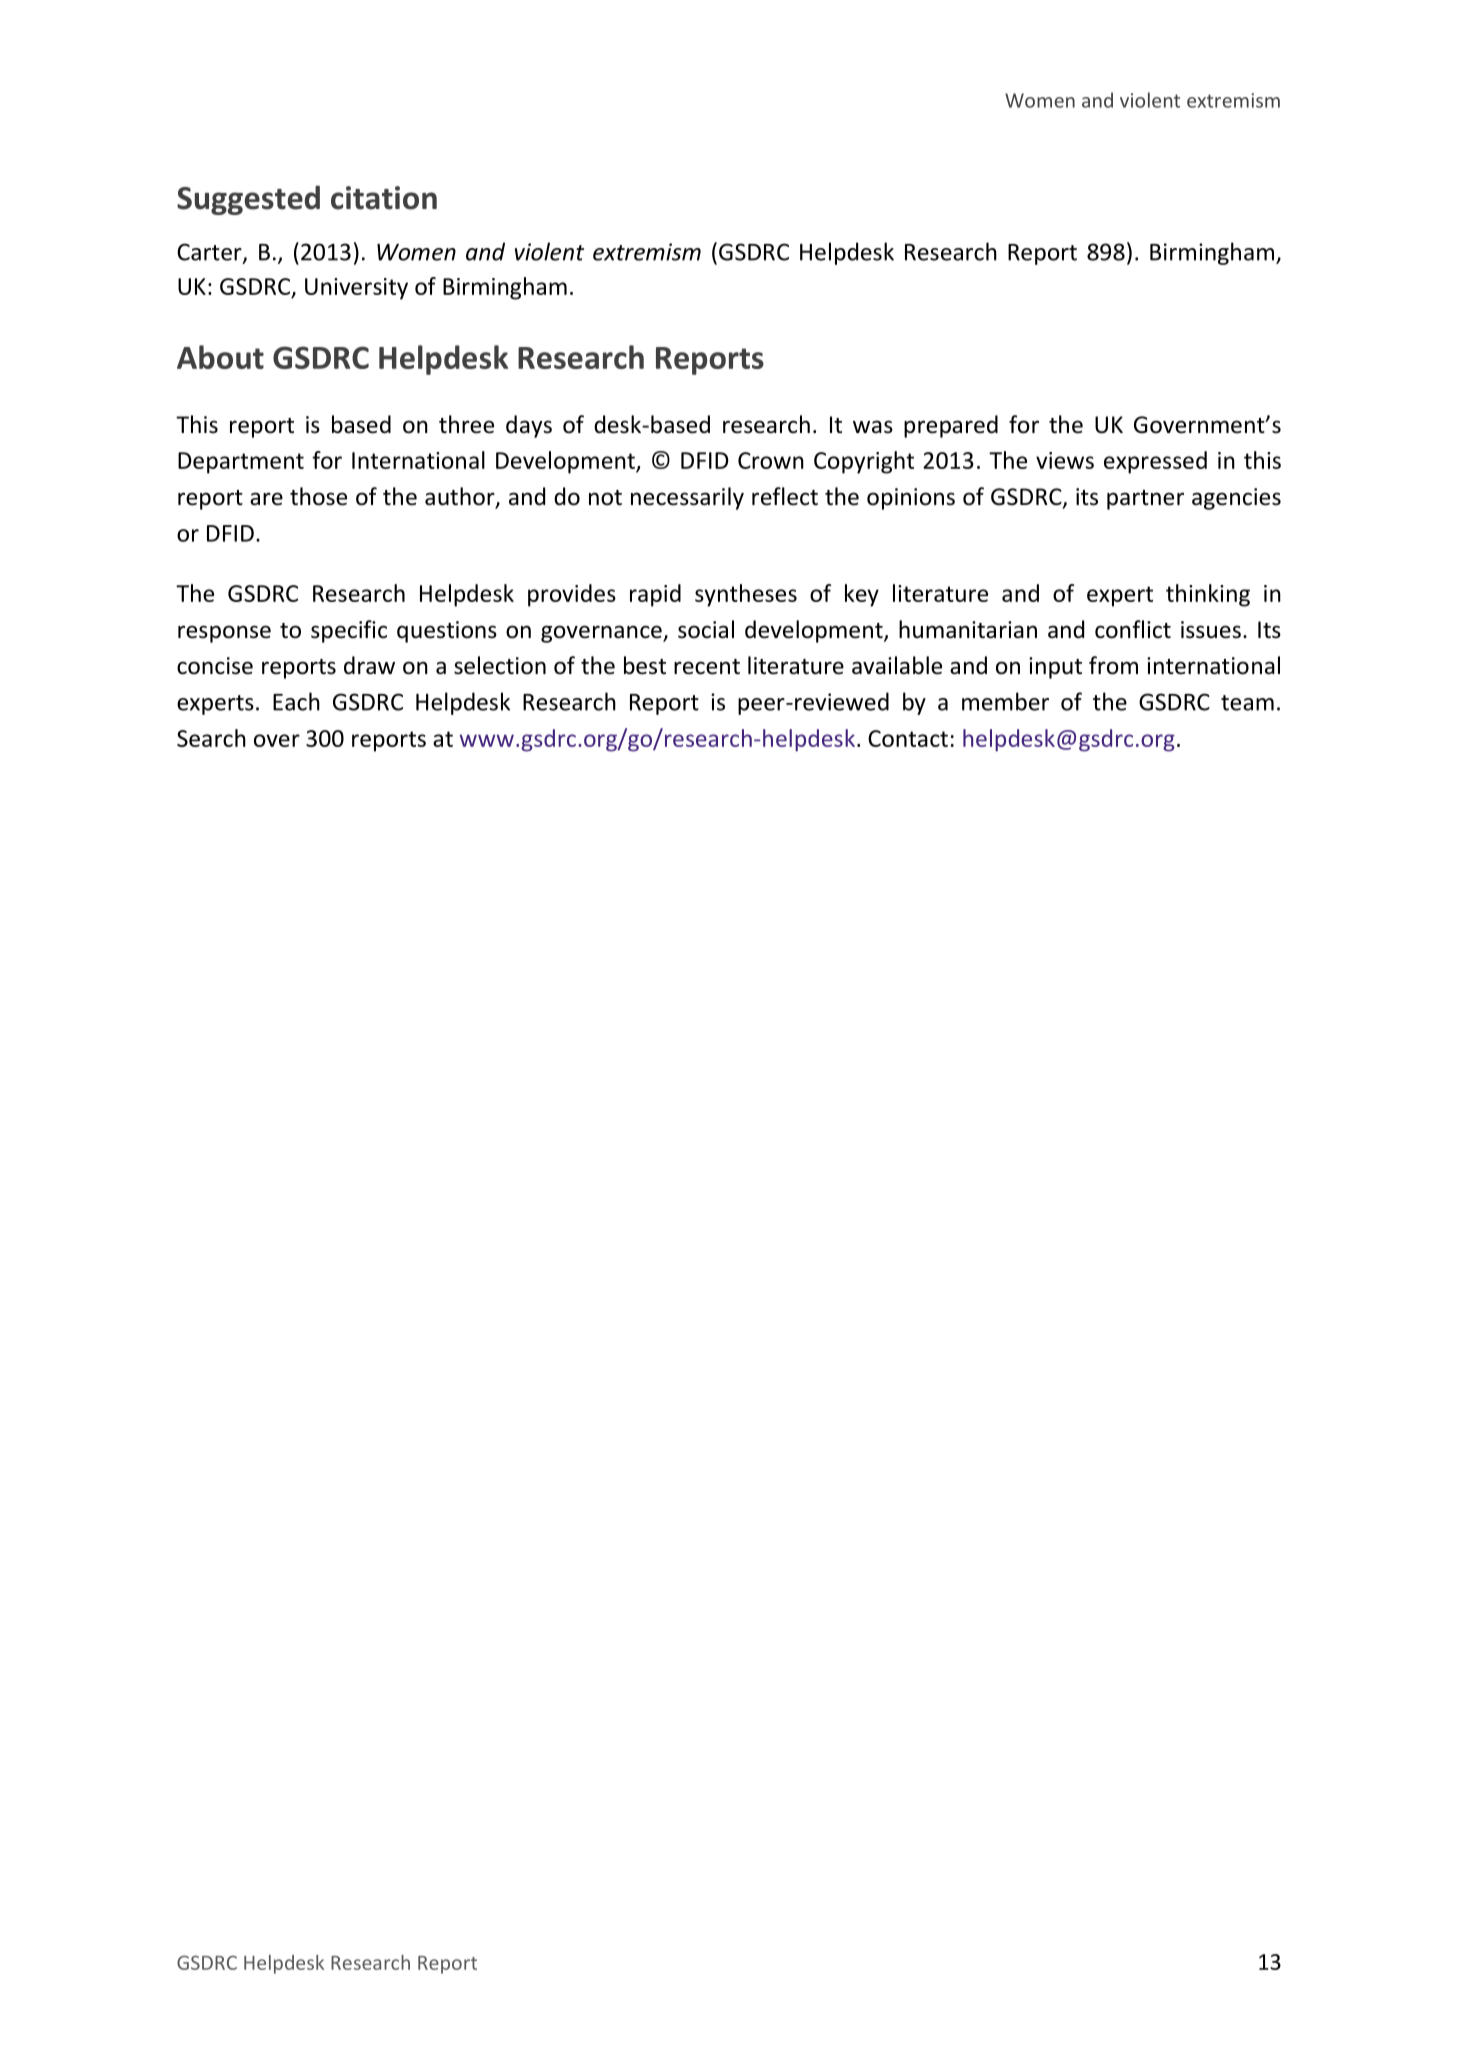 The height and width of the screenshot is (2063, 1458). I want to click on About, so click(220, 357).
